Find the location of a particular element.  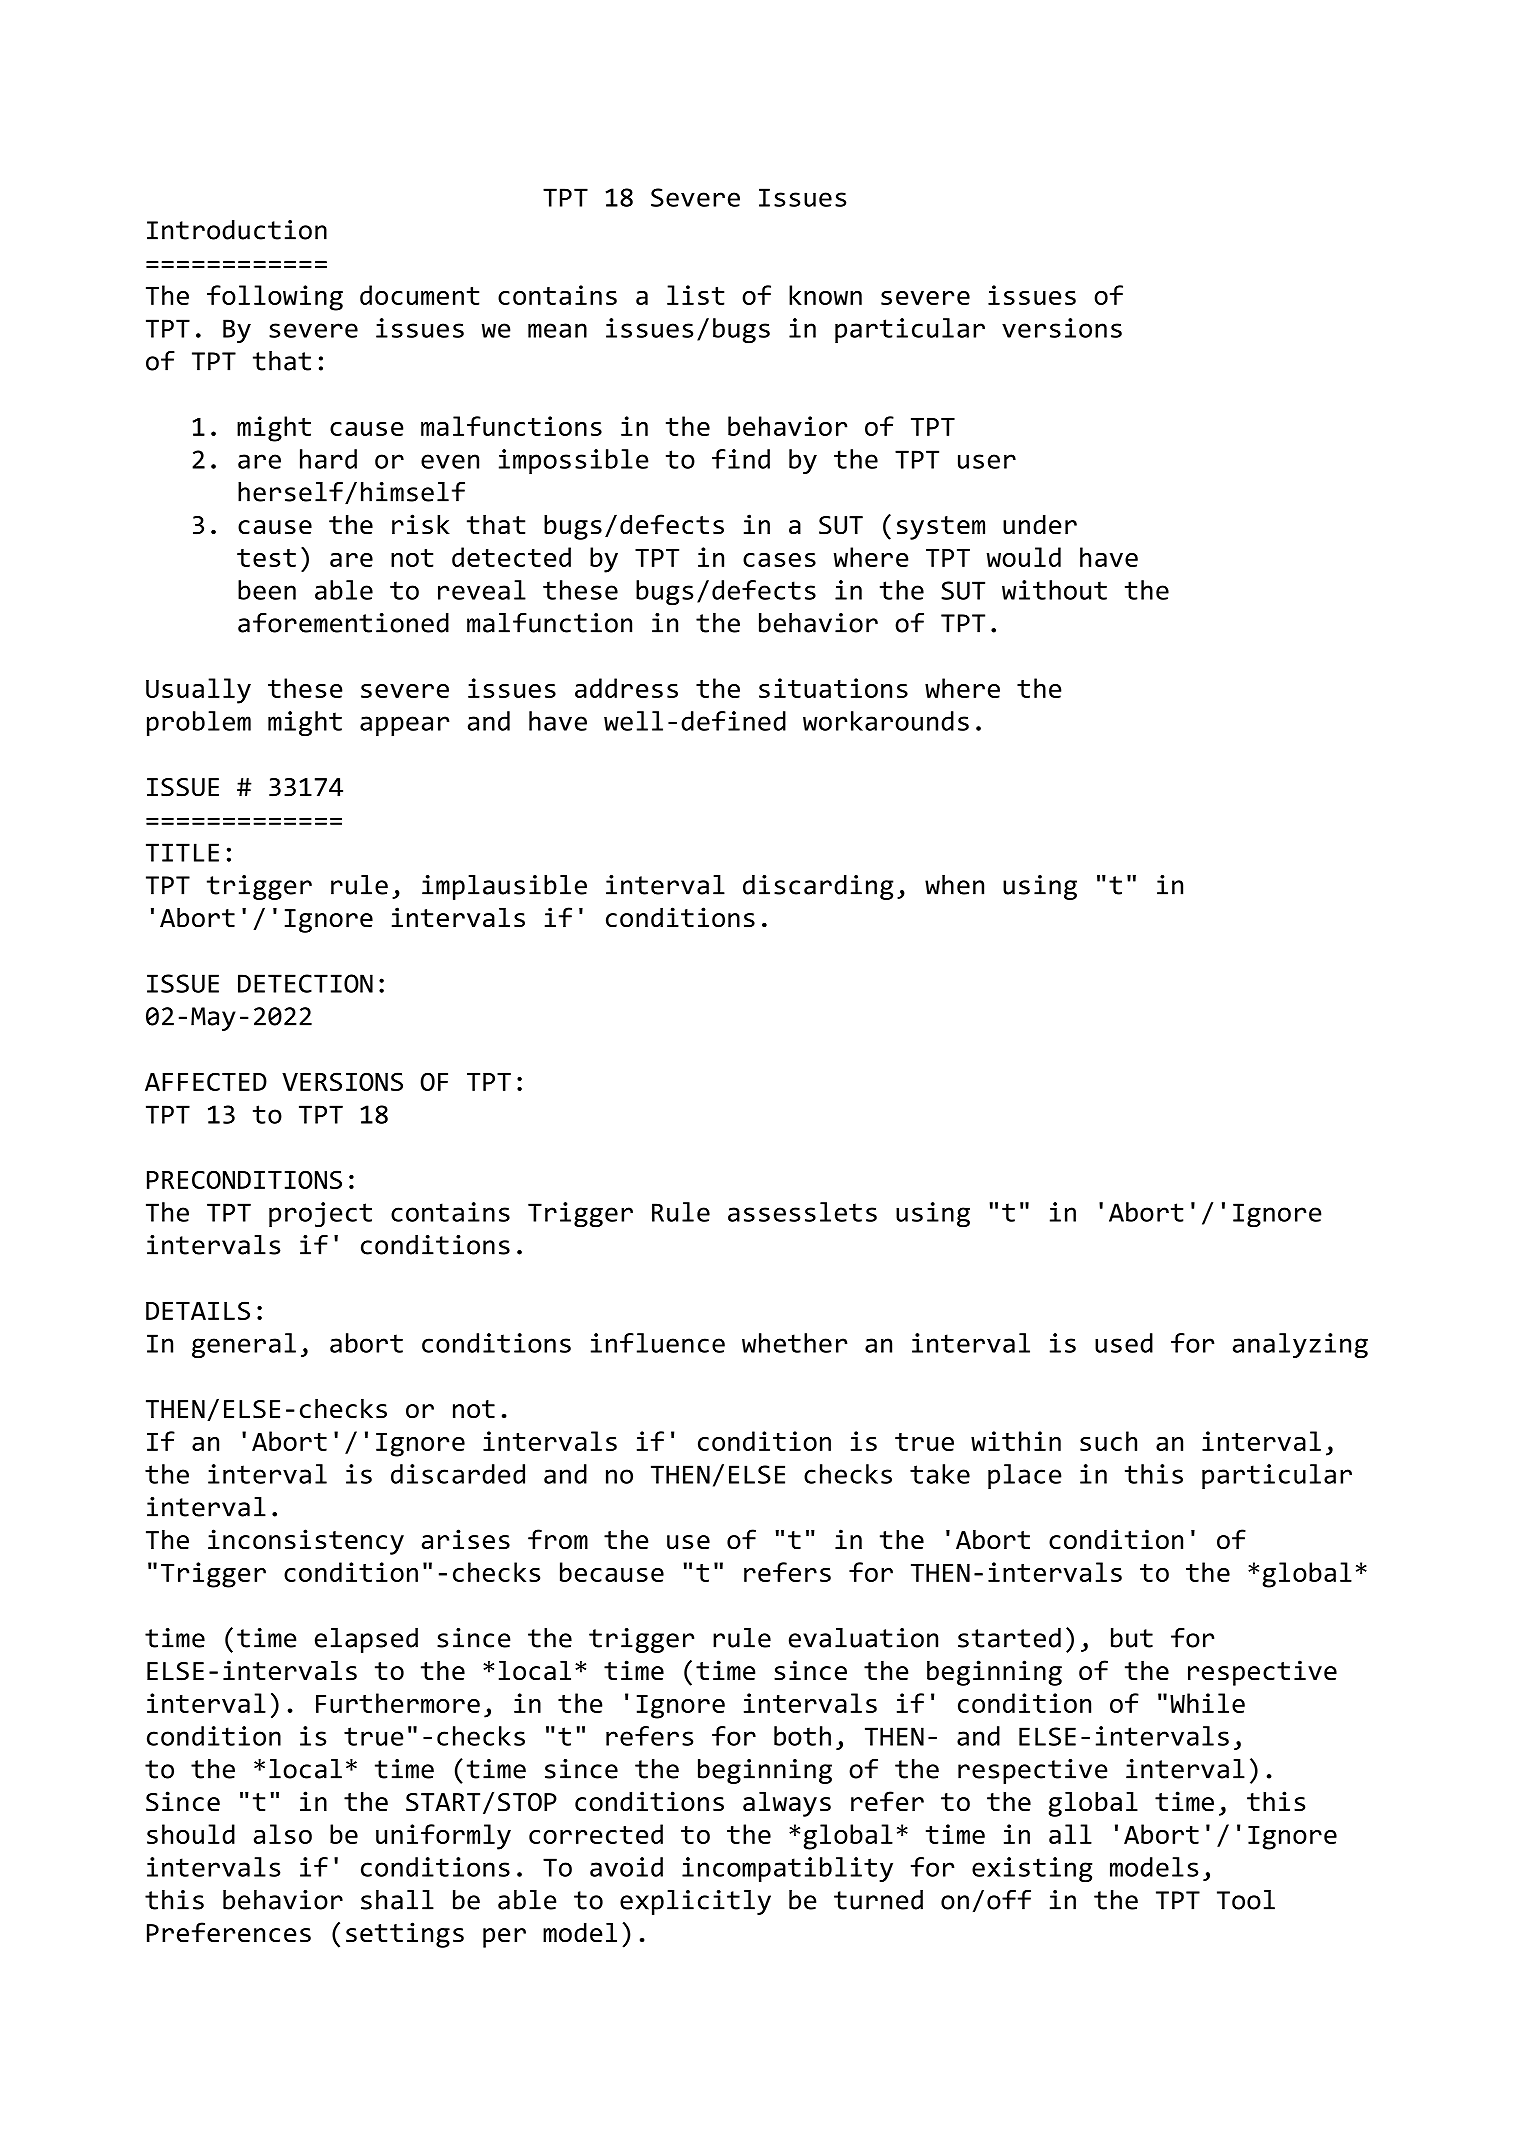

explicitly is located at coordinates (695, 1902).
